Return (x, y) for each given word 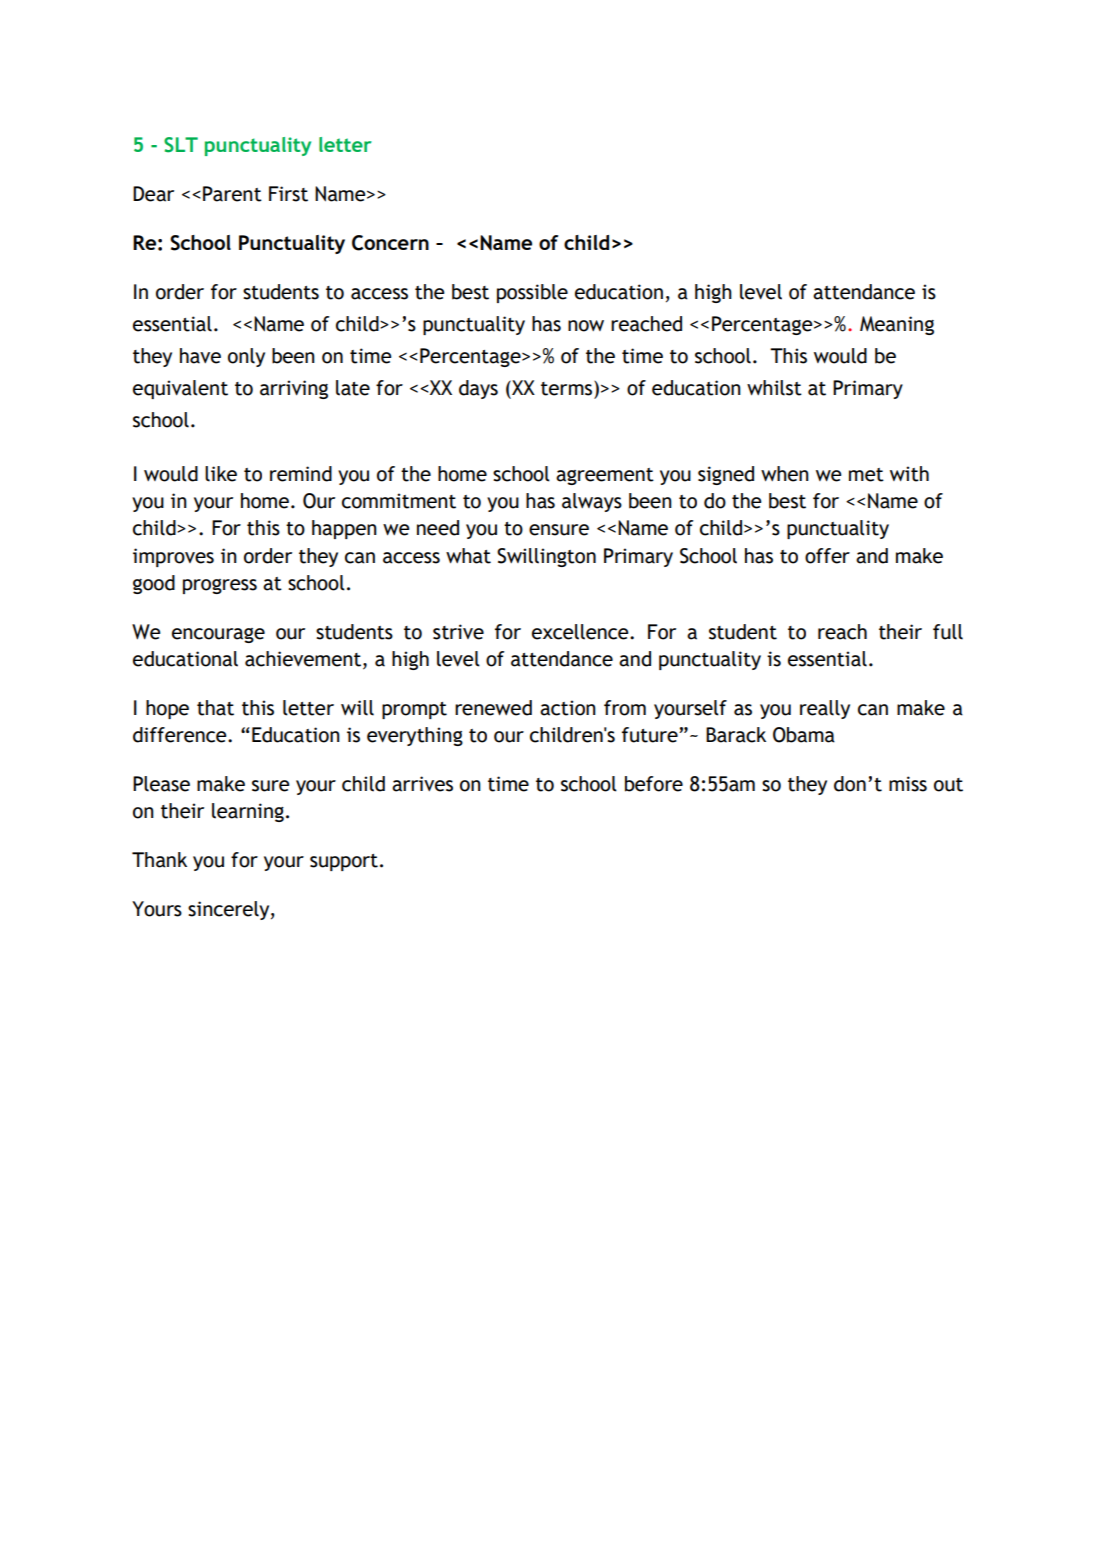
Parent (232, 194)
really (825, 709)
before (654, 784)
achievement (303, 659)
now (586, 326)
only (246, 357)
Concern (390, 243)
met (866, 475)
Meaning (897, 325)
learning (248, 812)
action (568, 708)
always (592, 502)
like (221, 474)
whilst (774, 388)
